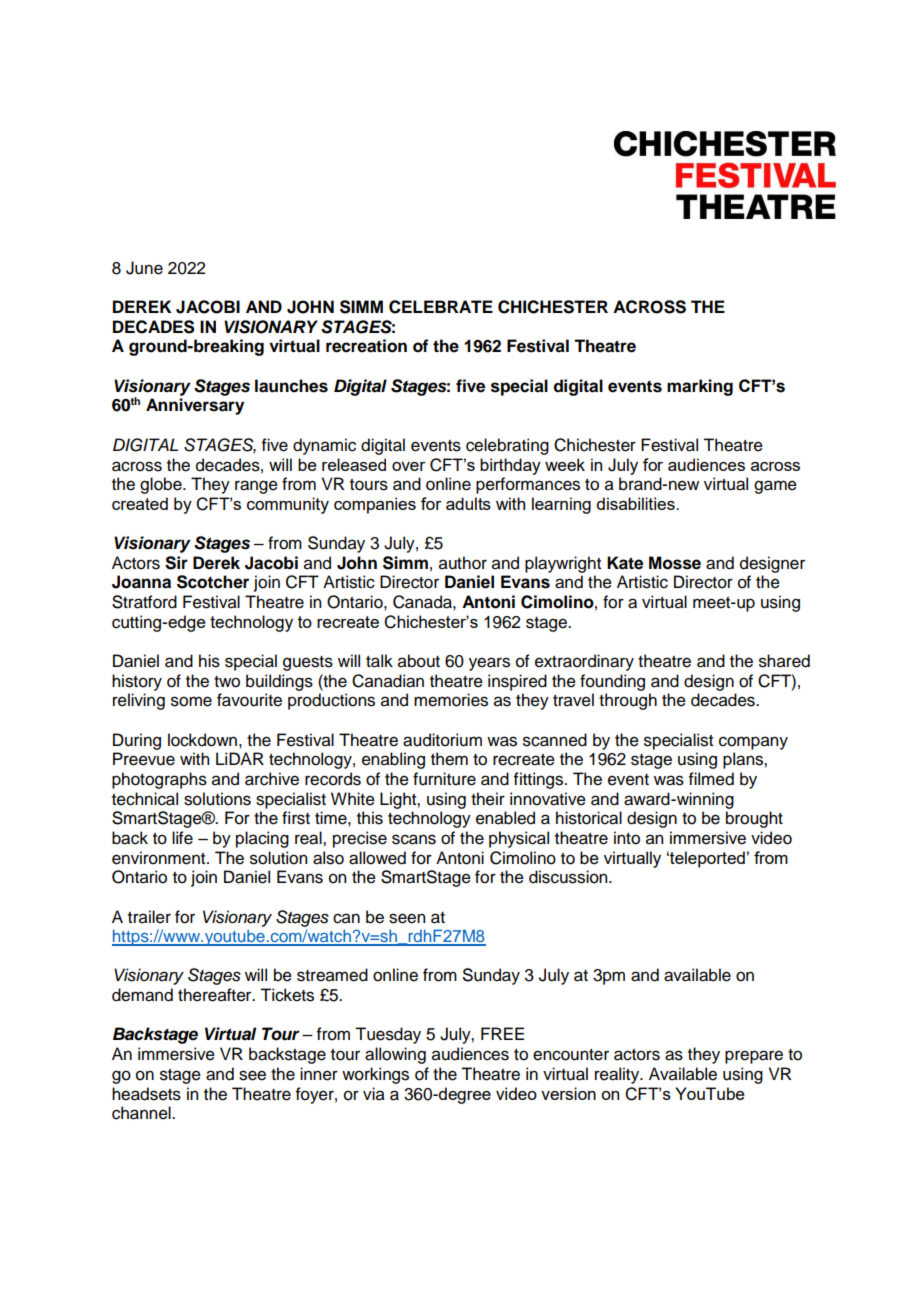 This document has width=924, height=1308. What do you see at coordinates (700, 387) in the document?
I see `marking` at bounding box center [700, 387].
